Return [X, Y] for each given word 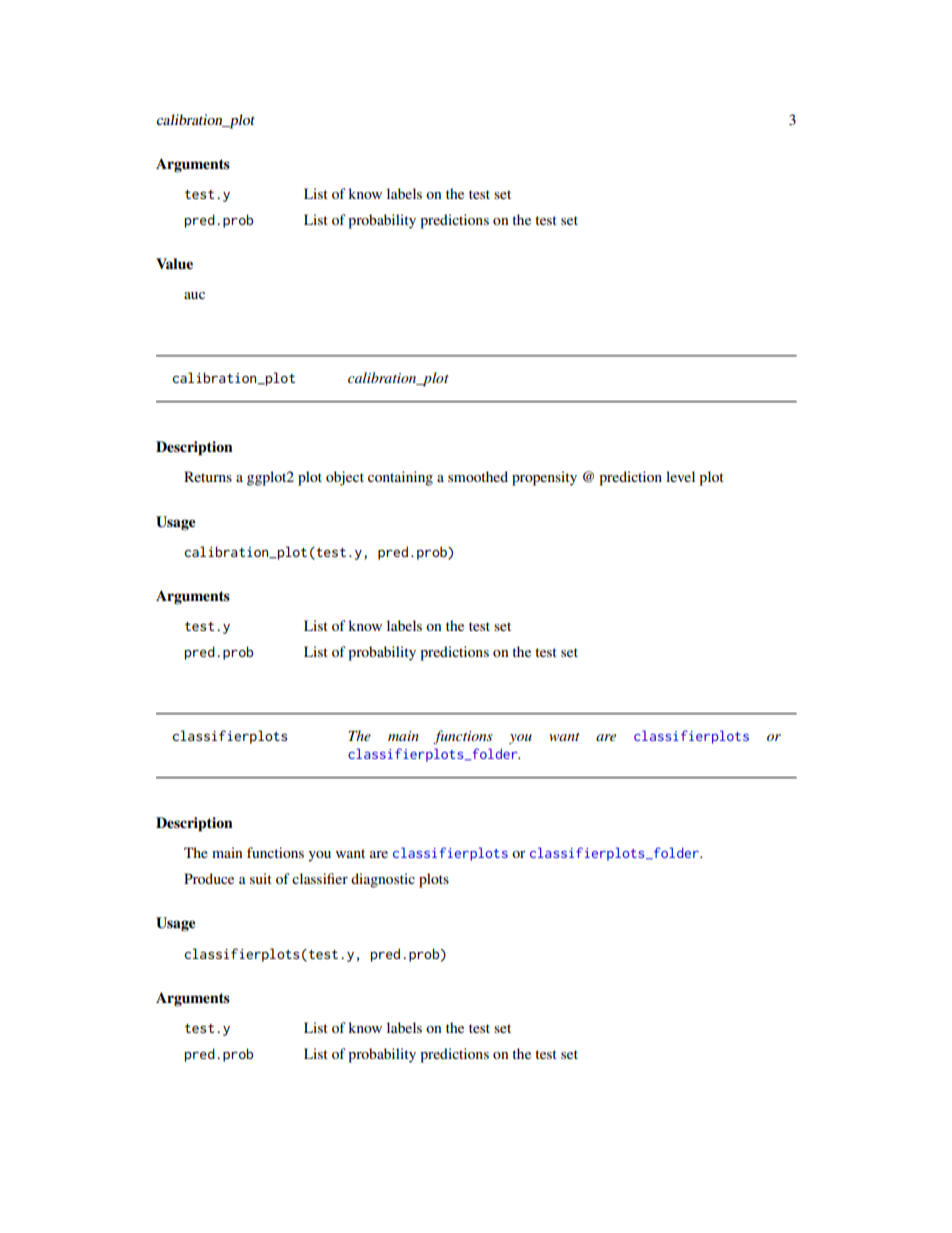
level [680, 476]
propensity [544, 478]
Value [174, 263]
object [345, 478]
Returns [208, 476]
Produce [209, 878]
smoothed [478, 476]
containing [400, 478]
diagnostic [383, 880]
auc [194, 295]
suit [261, 878]
